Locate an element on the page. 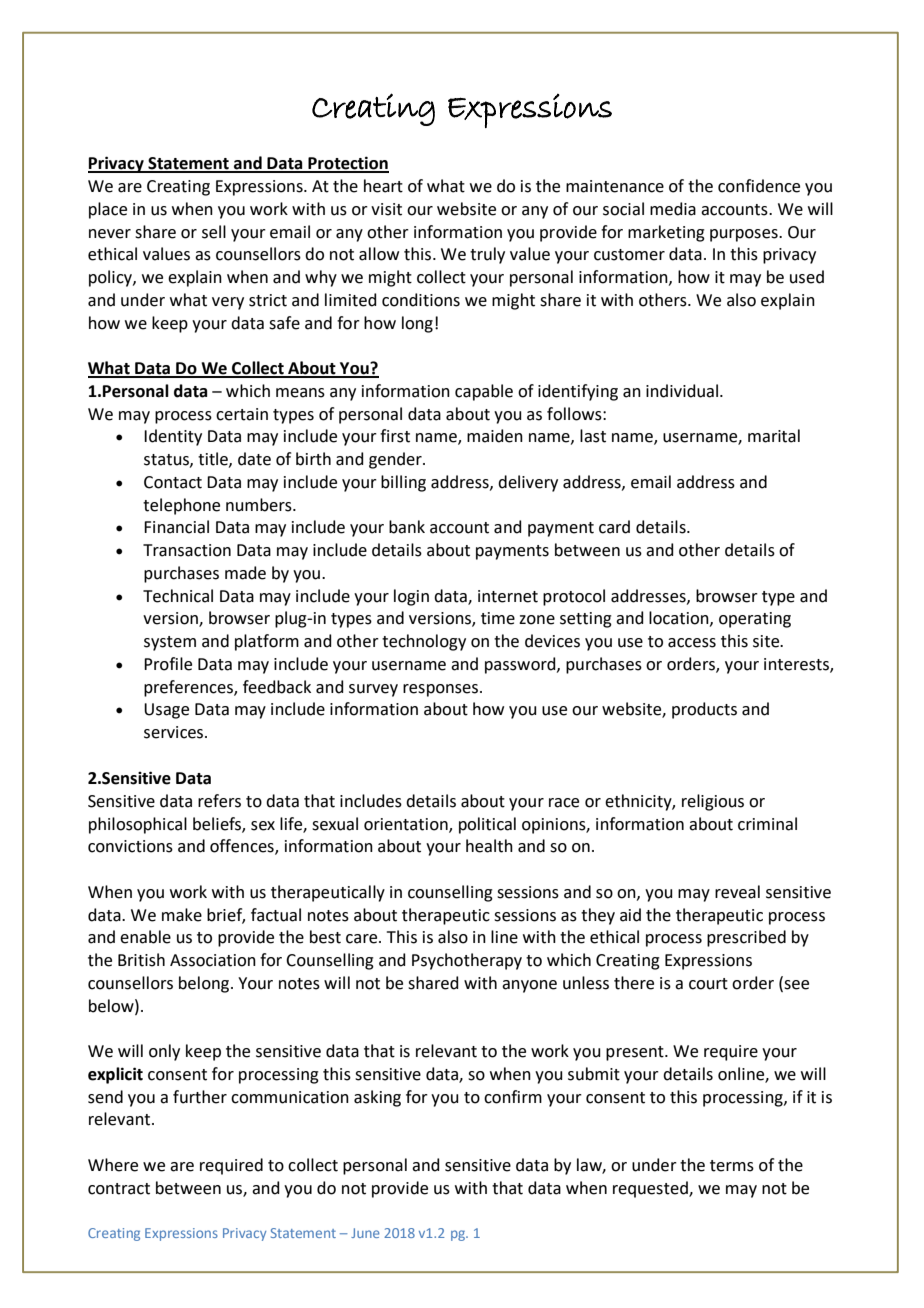 This image has width=924, height=1308. marital is located at coordinates (774, 436).
